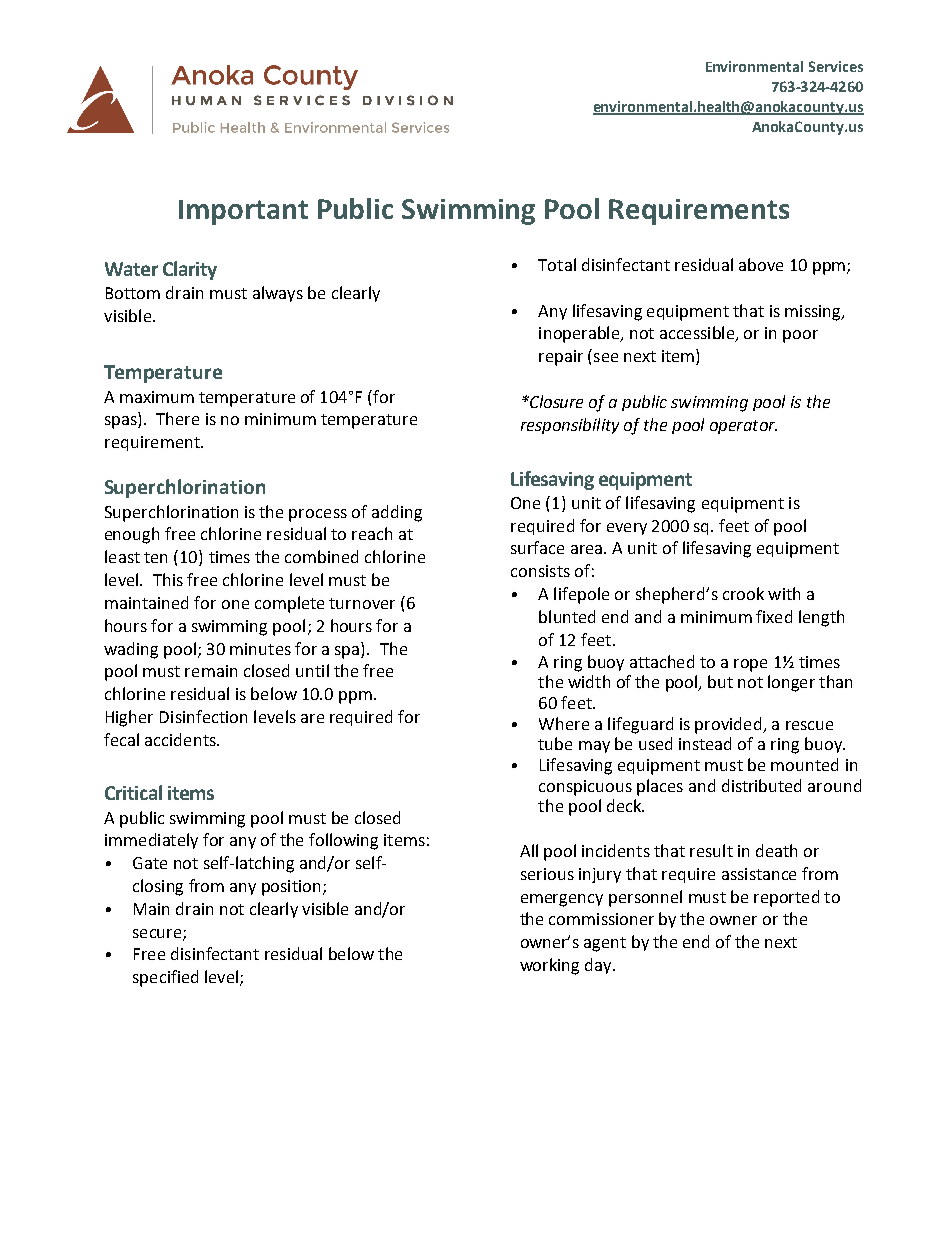 This screenshot has width=952, height=1233. Describe the element at coordinates (537, 547) in the screenshot. I see `surface` at that location.
